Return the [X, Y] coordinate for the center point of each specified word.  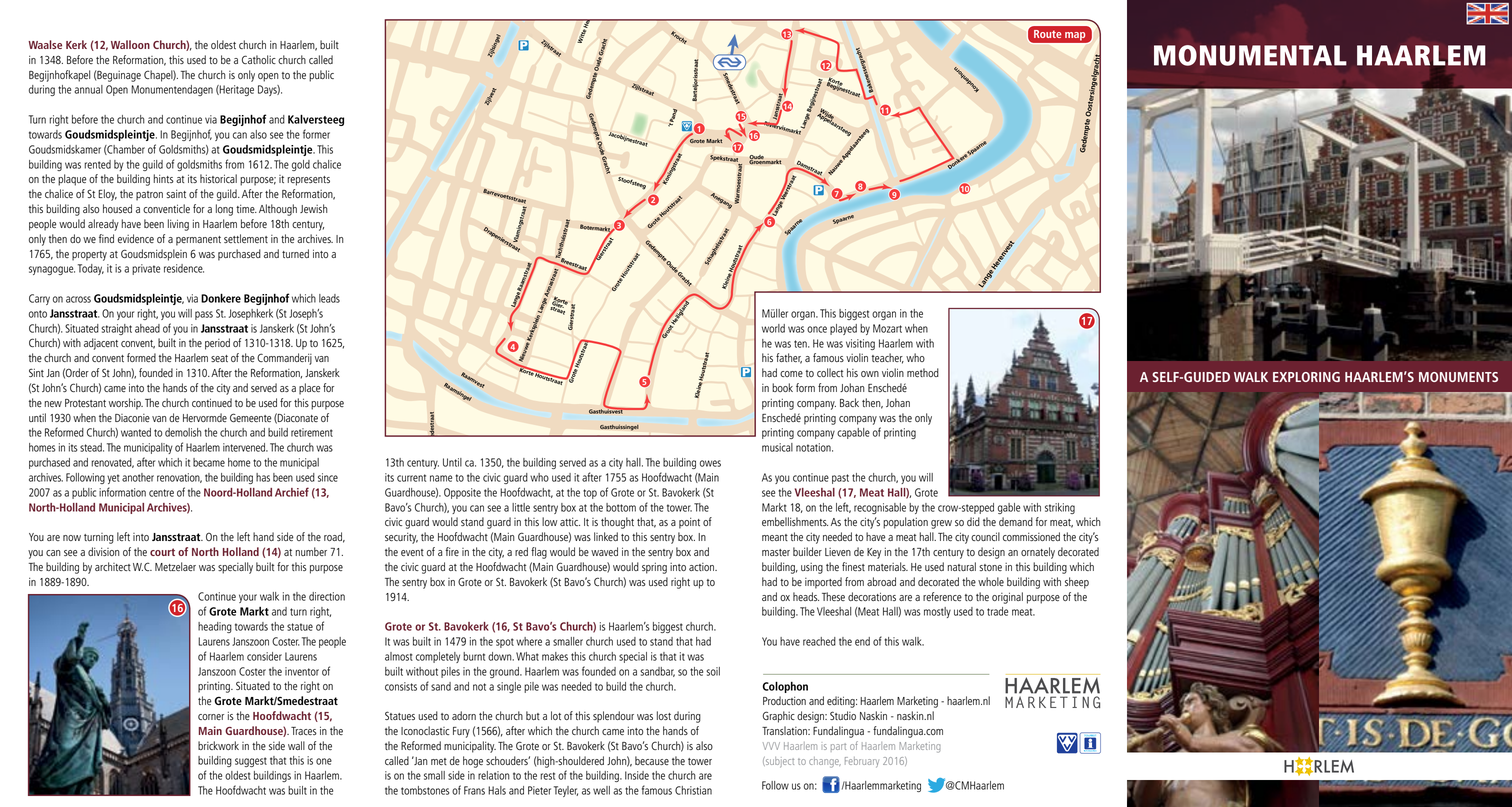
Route [1047, 34]
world [773, 328]
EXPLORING [1306, 377]
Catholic [259, 59]
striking [1060, 508]
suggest [251, 762]
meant [775, 537]
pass [204, 315]
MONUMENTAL [1250, 55]
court [162, 552]
